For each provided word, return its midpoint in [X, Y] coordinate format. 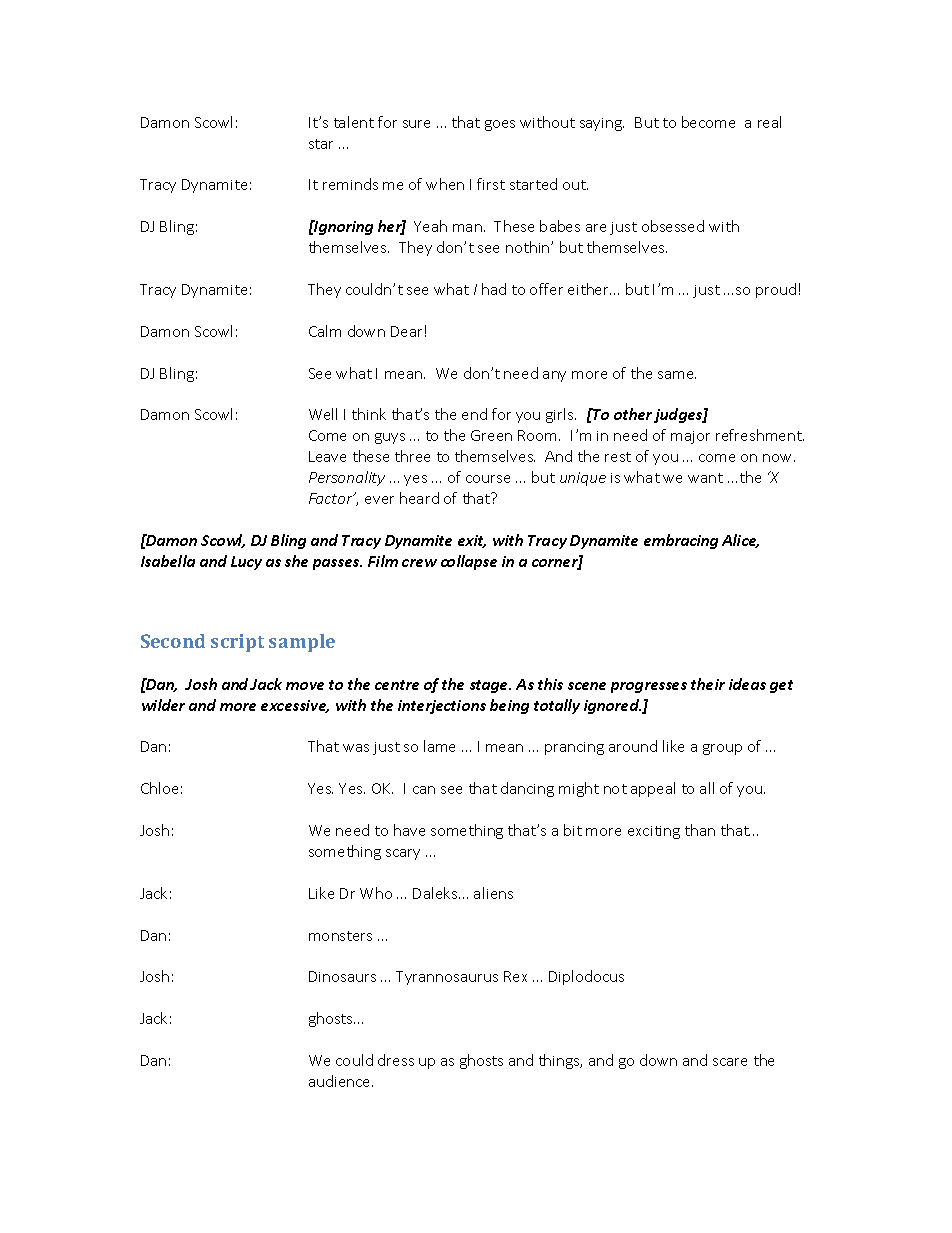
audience [341, 1081]
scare [730, 1062]
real [769, 122]
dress [396, 1060]
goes [500, 125]
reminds [350, 184]
